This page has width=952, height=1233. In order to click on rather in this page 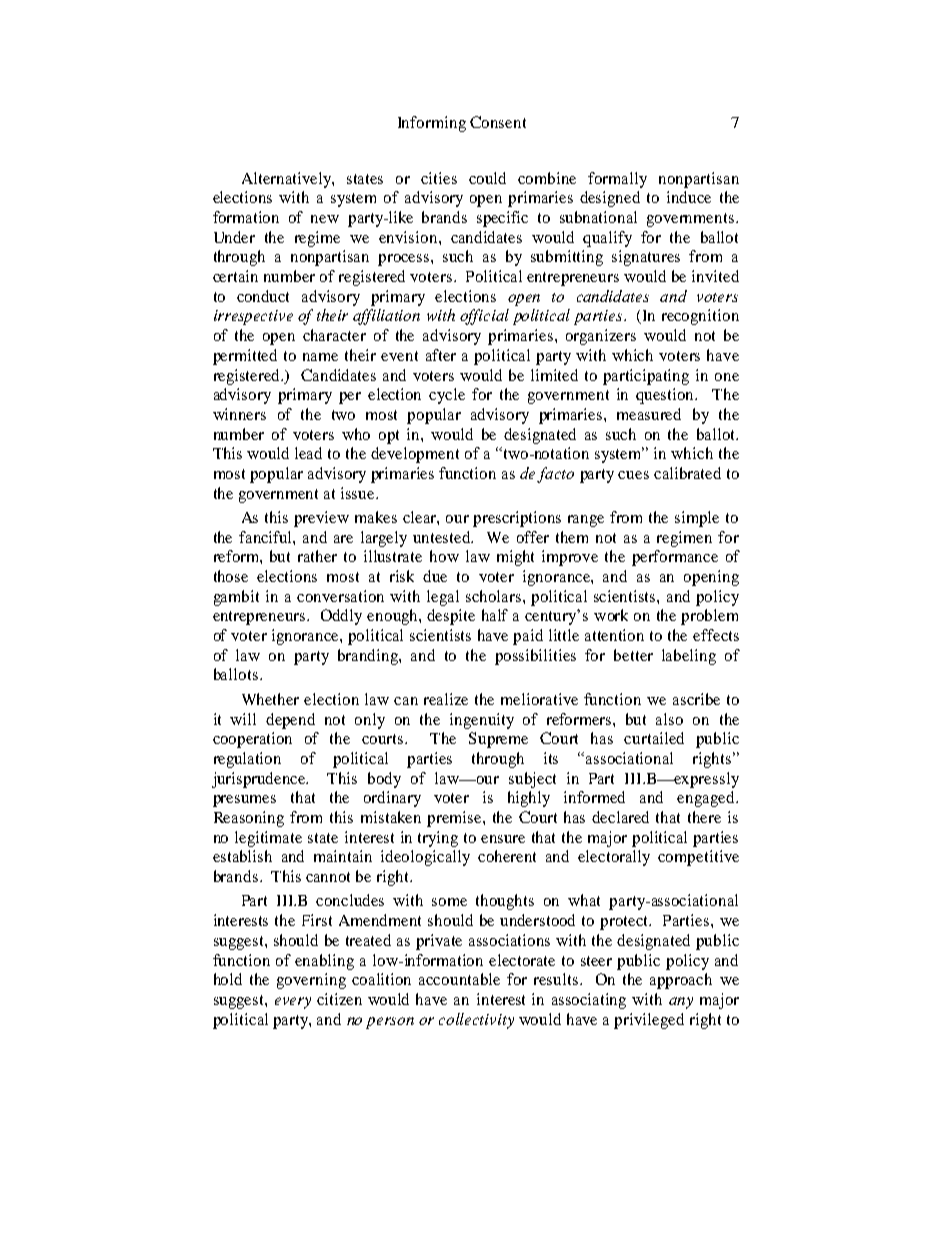, I will do `click(317, 556)`.
